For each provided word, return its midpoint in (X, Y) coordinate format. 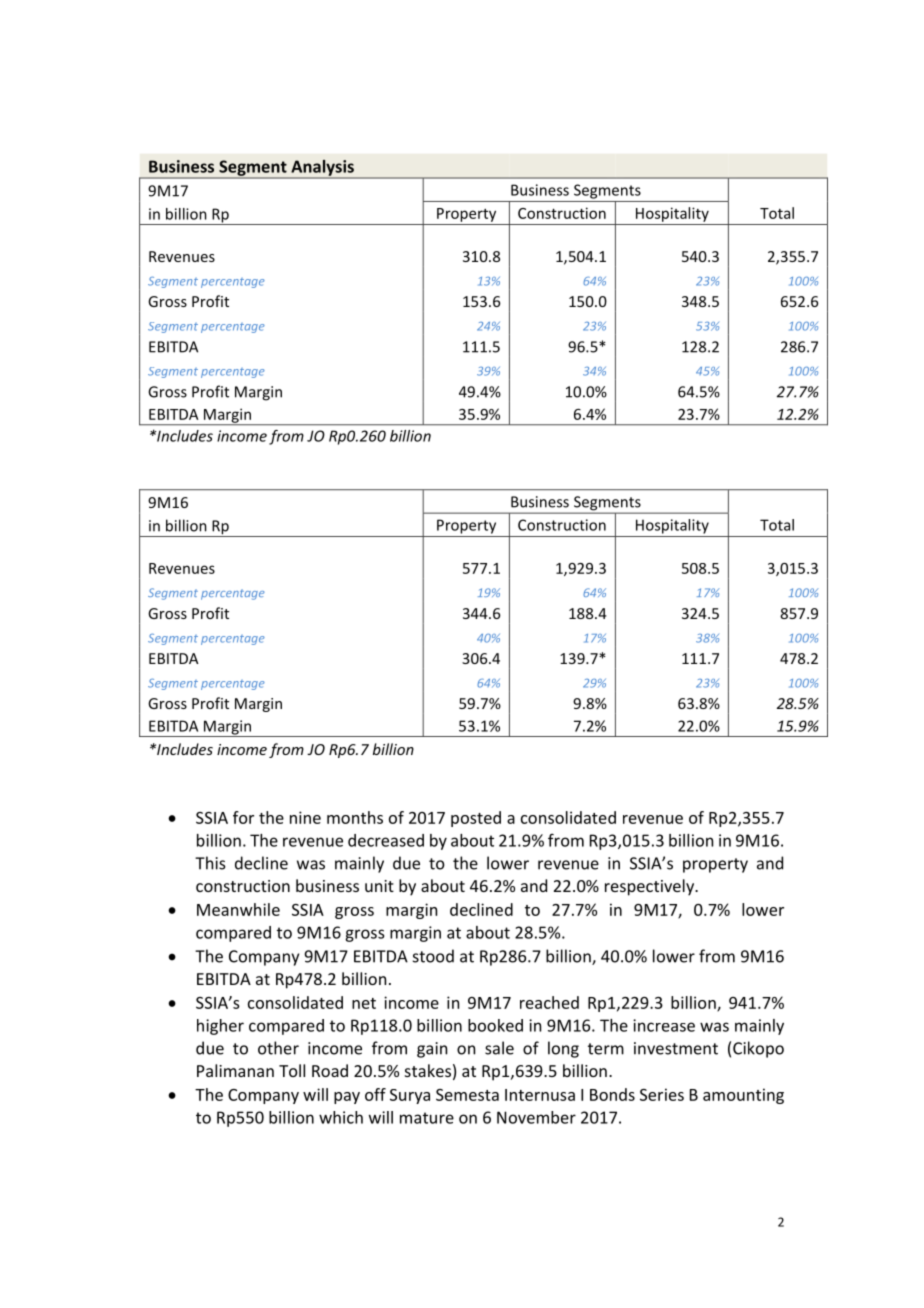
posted (476, 819)
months (355, 817)
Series (662, 1094)
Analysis (322, 169)
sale (499, 1048)
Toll (292, 1070)
